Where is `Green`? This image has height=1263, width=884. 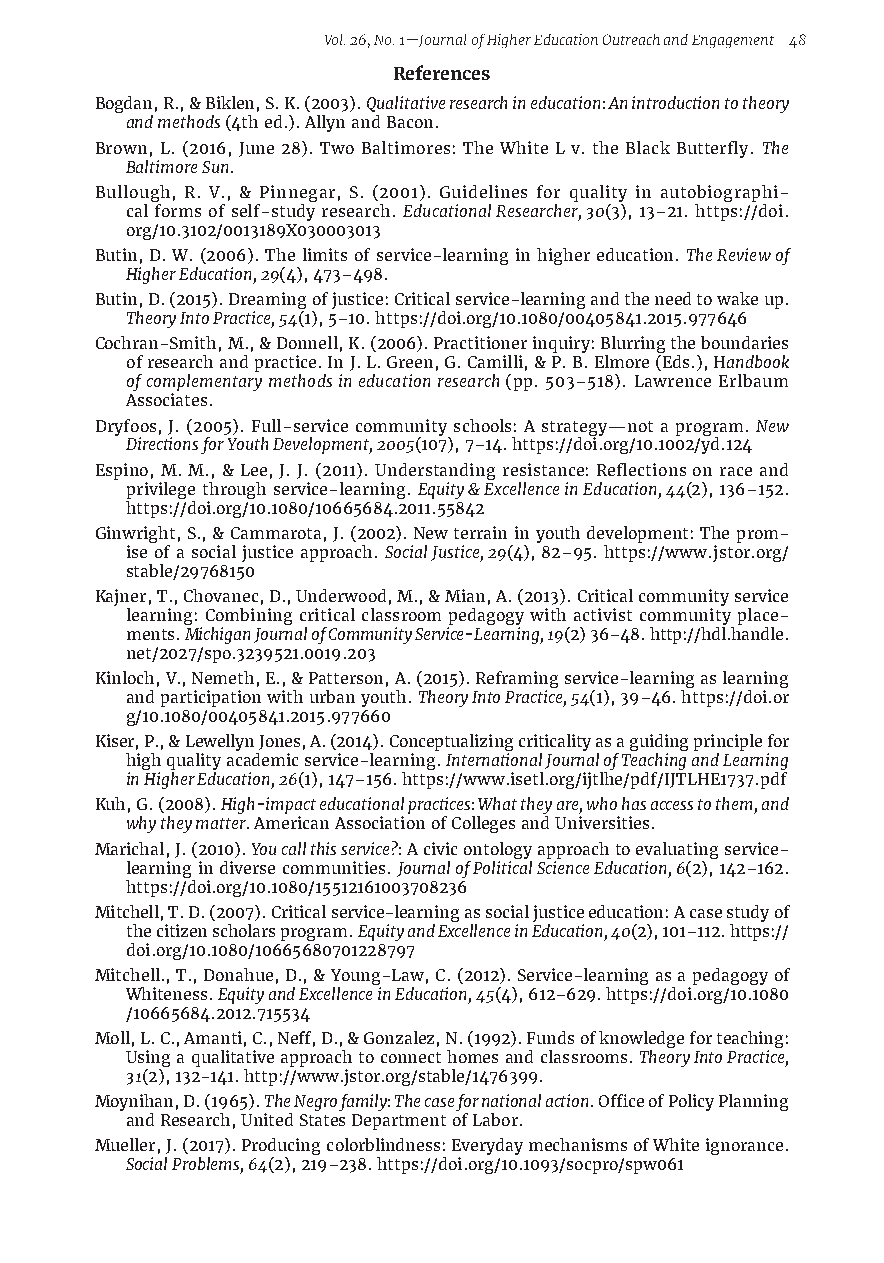
Green is located at coordinates (410, 362).
